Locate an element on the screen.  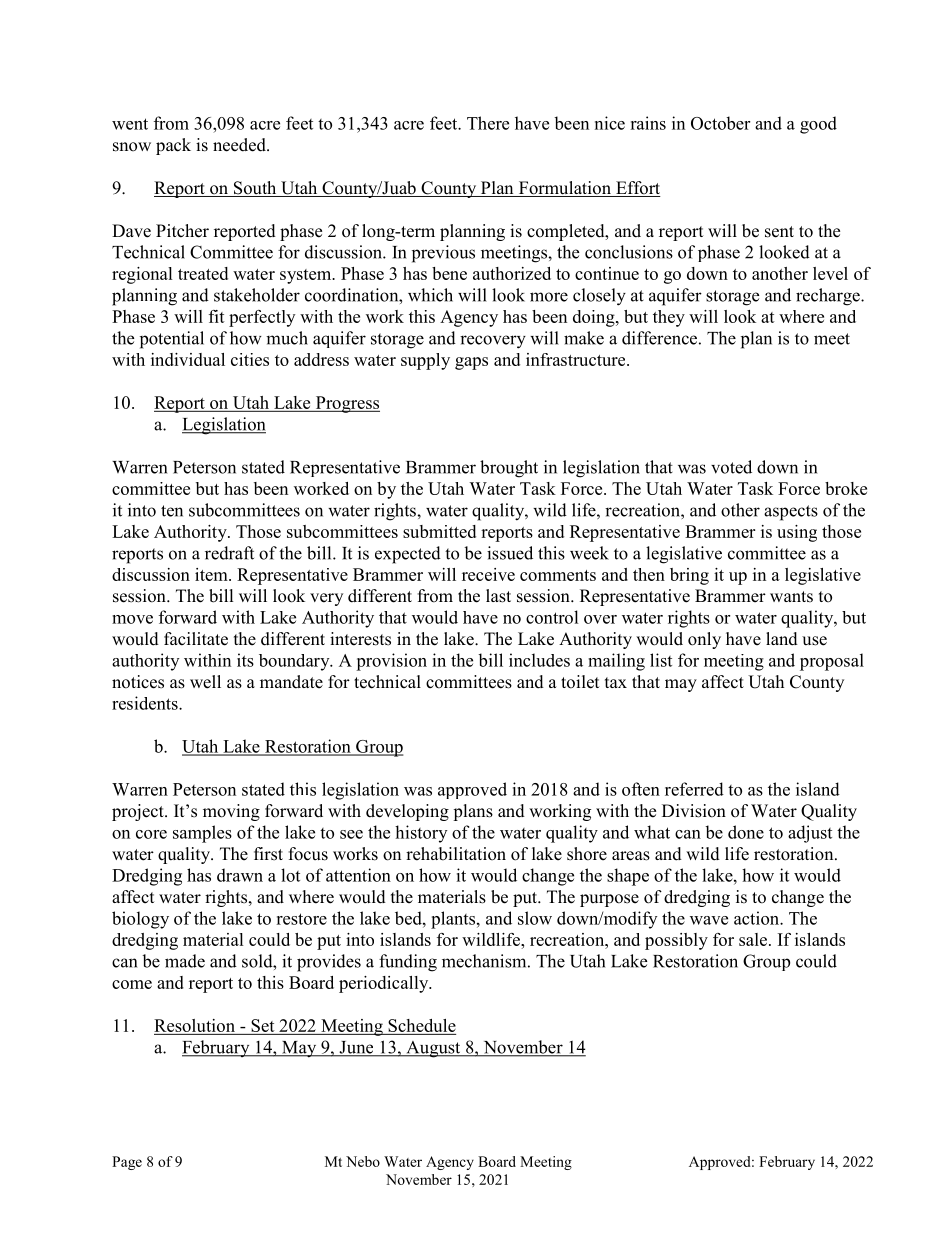
August is located at coordinates (433, 1049).
